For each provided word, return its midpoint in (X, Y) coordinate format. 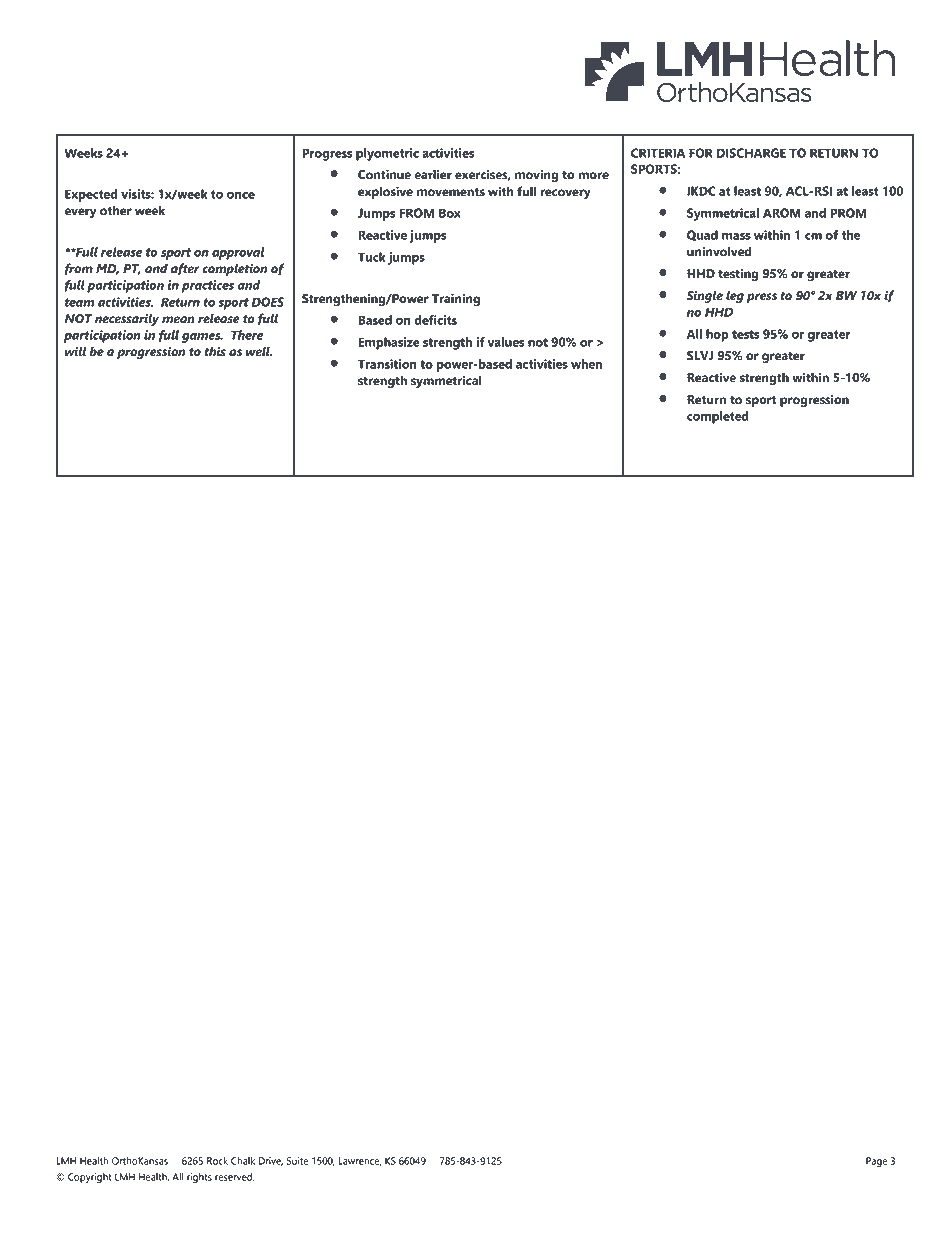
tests (746, 334)
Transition (387, 364)
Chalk (243, 1161)
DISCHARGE (751, 153)
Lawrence (359, 1161)
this (215, 351)
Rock (217, 1161)
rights (199, 1178)
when (586, 364)
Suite (298, 1161)
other (116, 210)
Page (877, 1162)
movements (451, 192)
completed (718, 417)
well (259, 351)
